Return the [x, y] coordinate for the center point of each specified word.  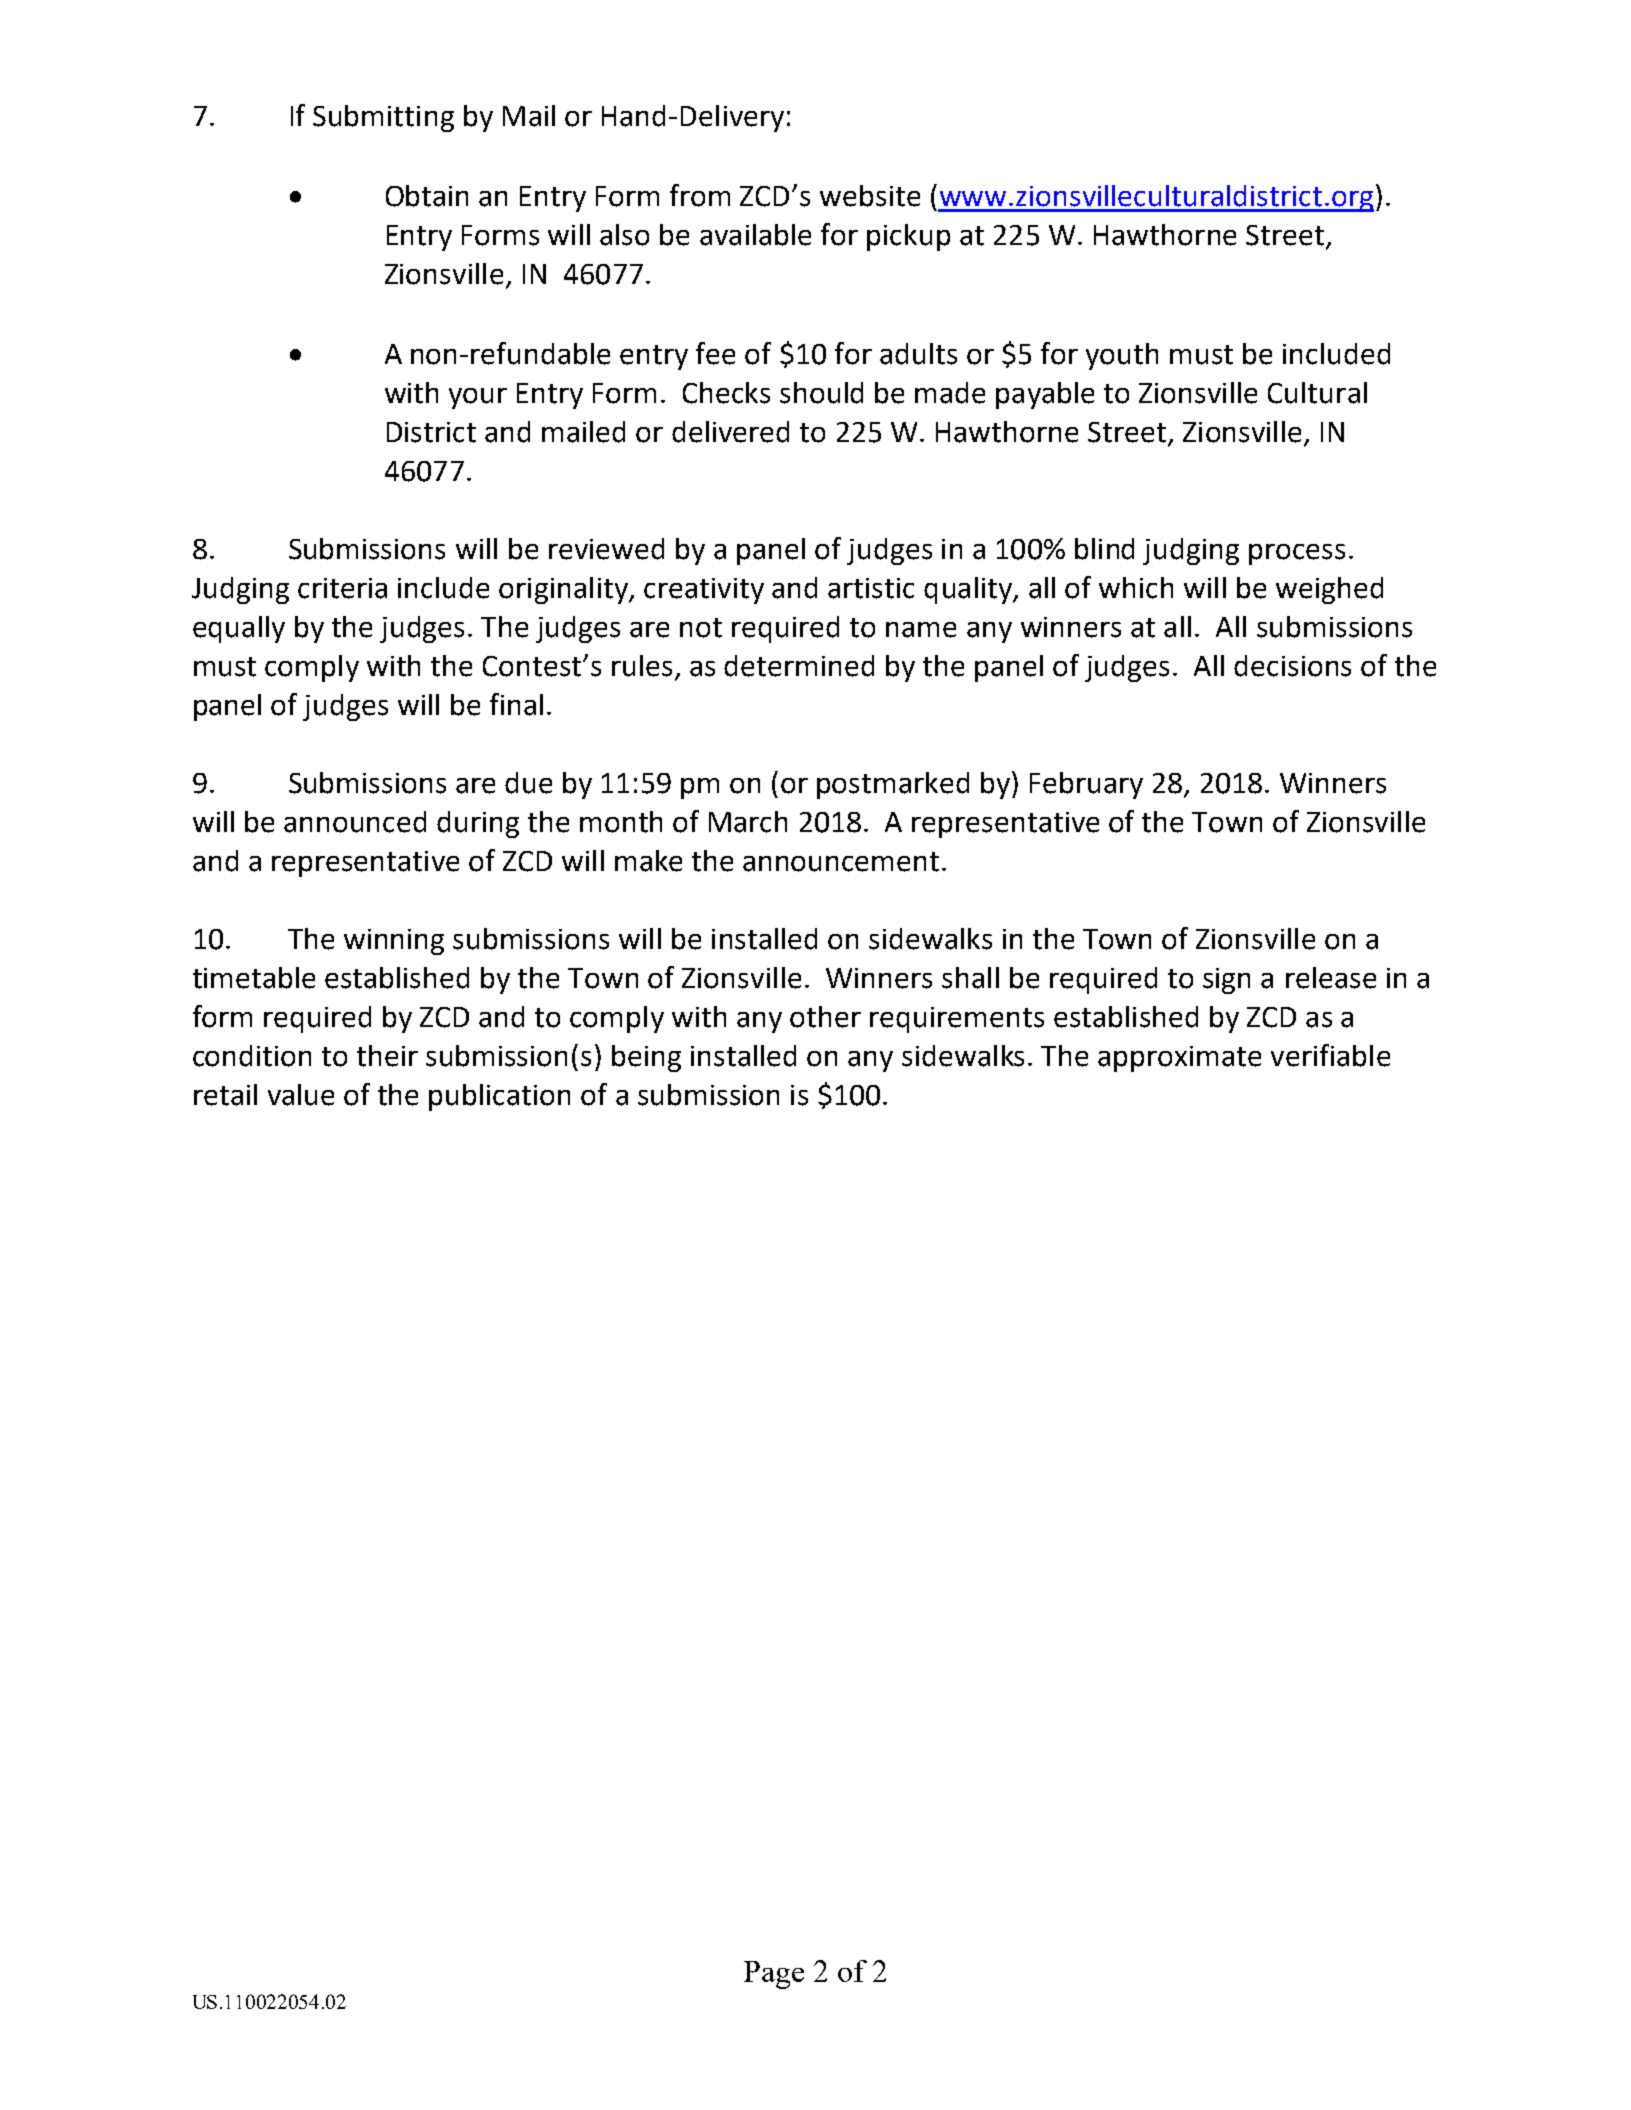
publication [499, 1097]
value [301, 1095]
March [748, 822]
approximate [1179, 1059]
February [1086, 785]
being [646, 1058]
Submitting [383, 118]
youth [1122, 356]
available [755, 235]
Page [774, 1975]
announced [355, 822]
